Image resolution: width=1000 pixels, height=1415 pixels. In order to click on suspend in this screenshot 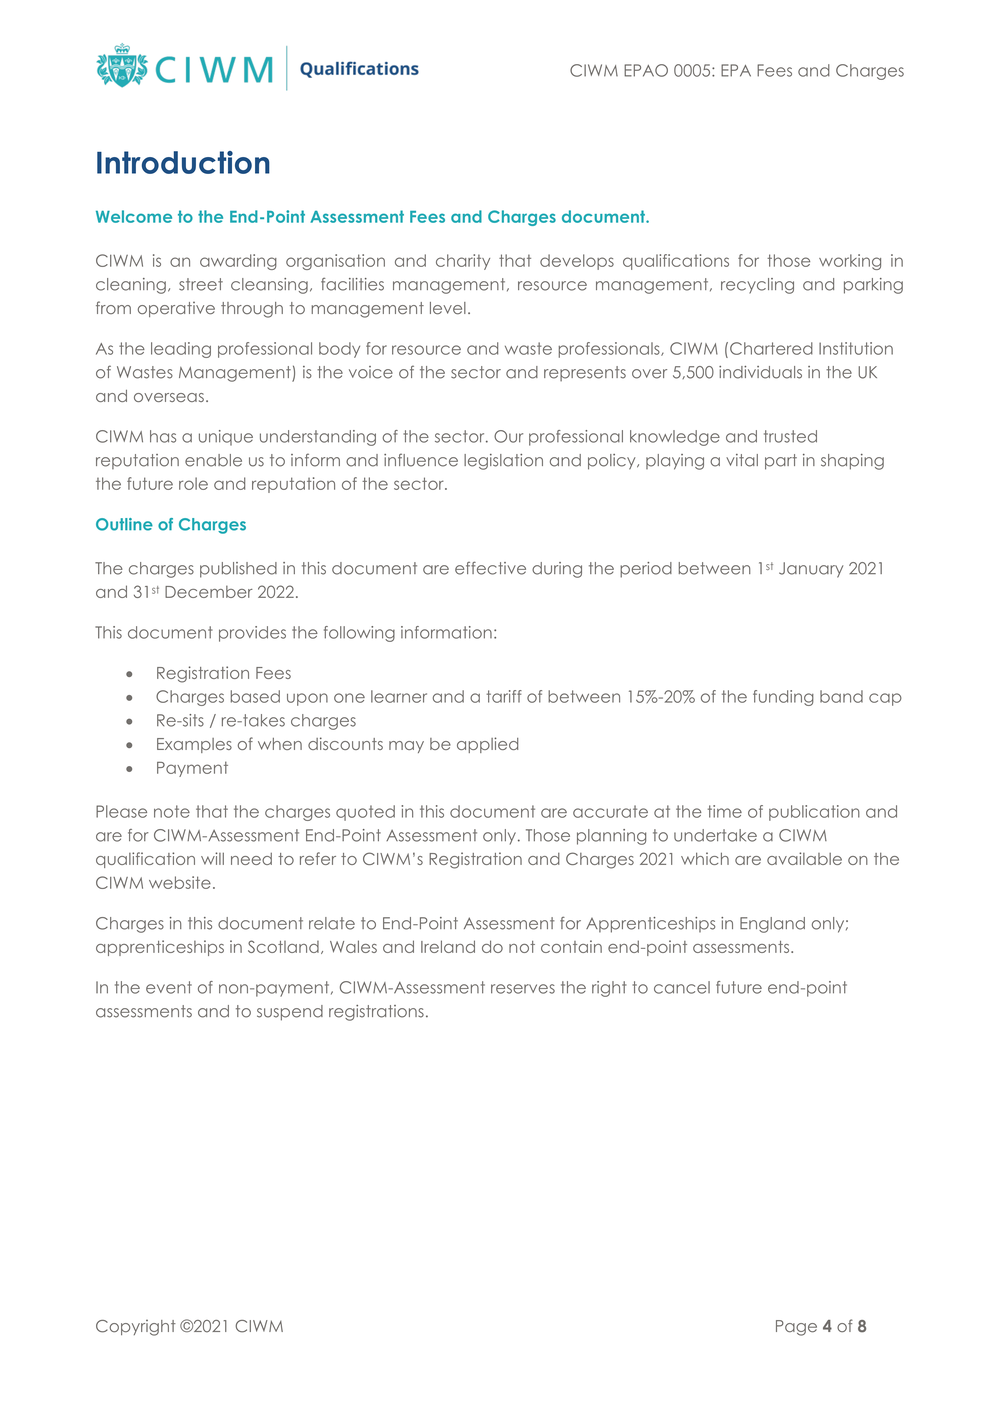, I will do `click(290, 1013)`.
